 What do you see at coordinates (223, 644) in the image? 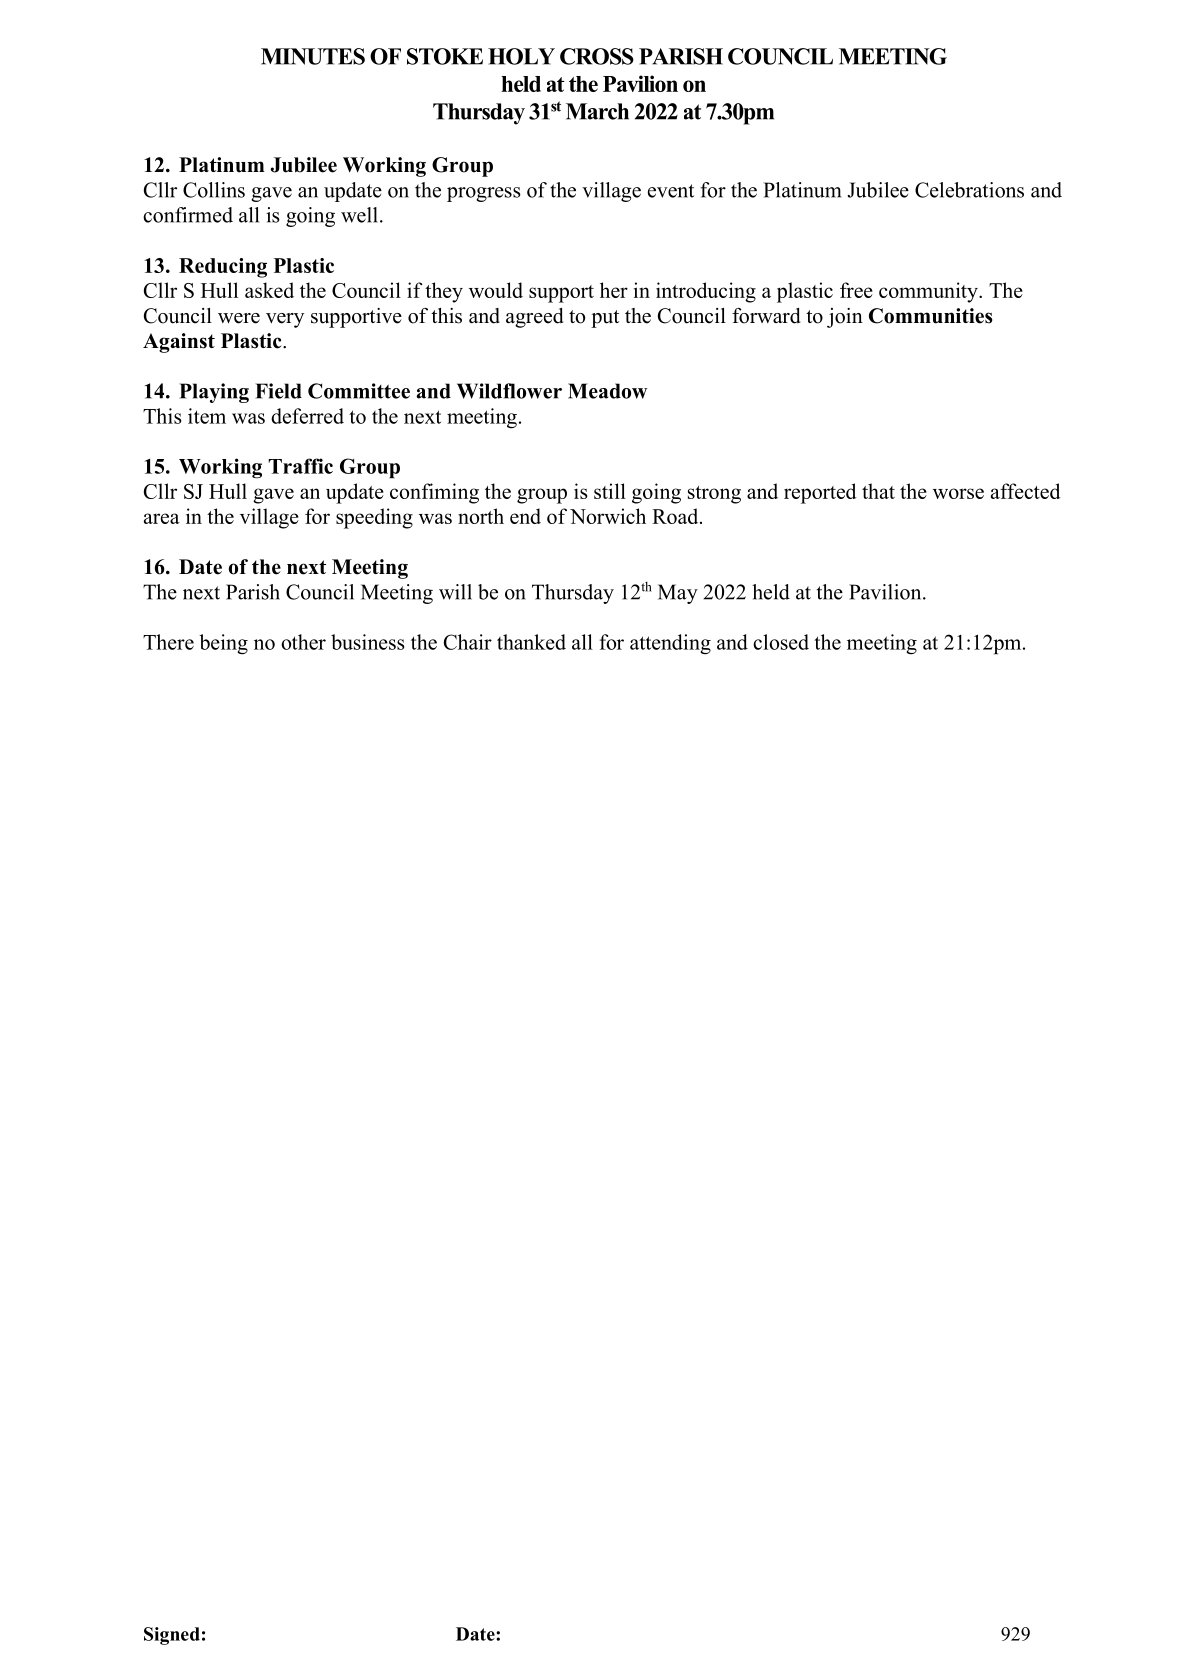
I see `being` at bounding box center [223, 644].
